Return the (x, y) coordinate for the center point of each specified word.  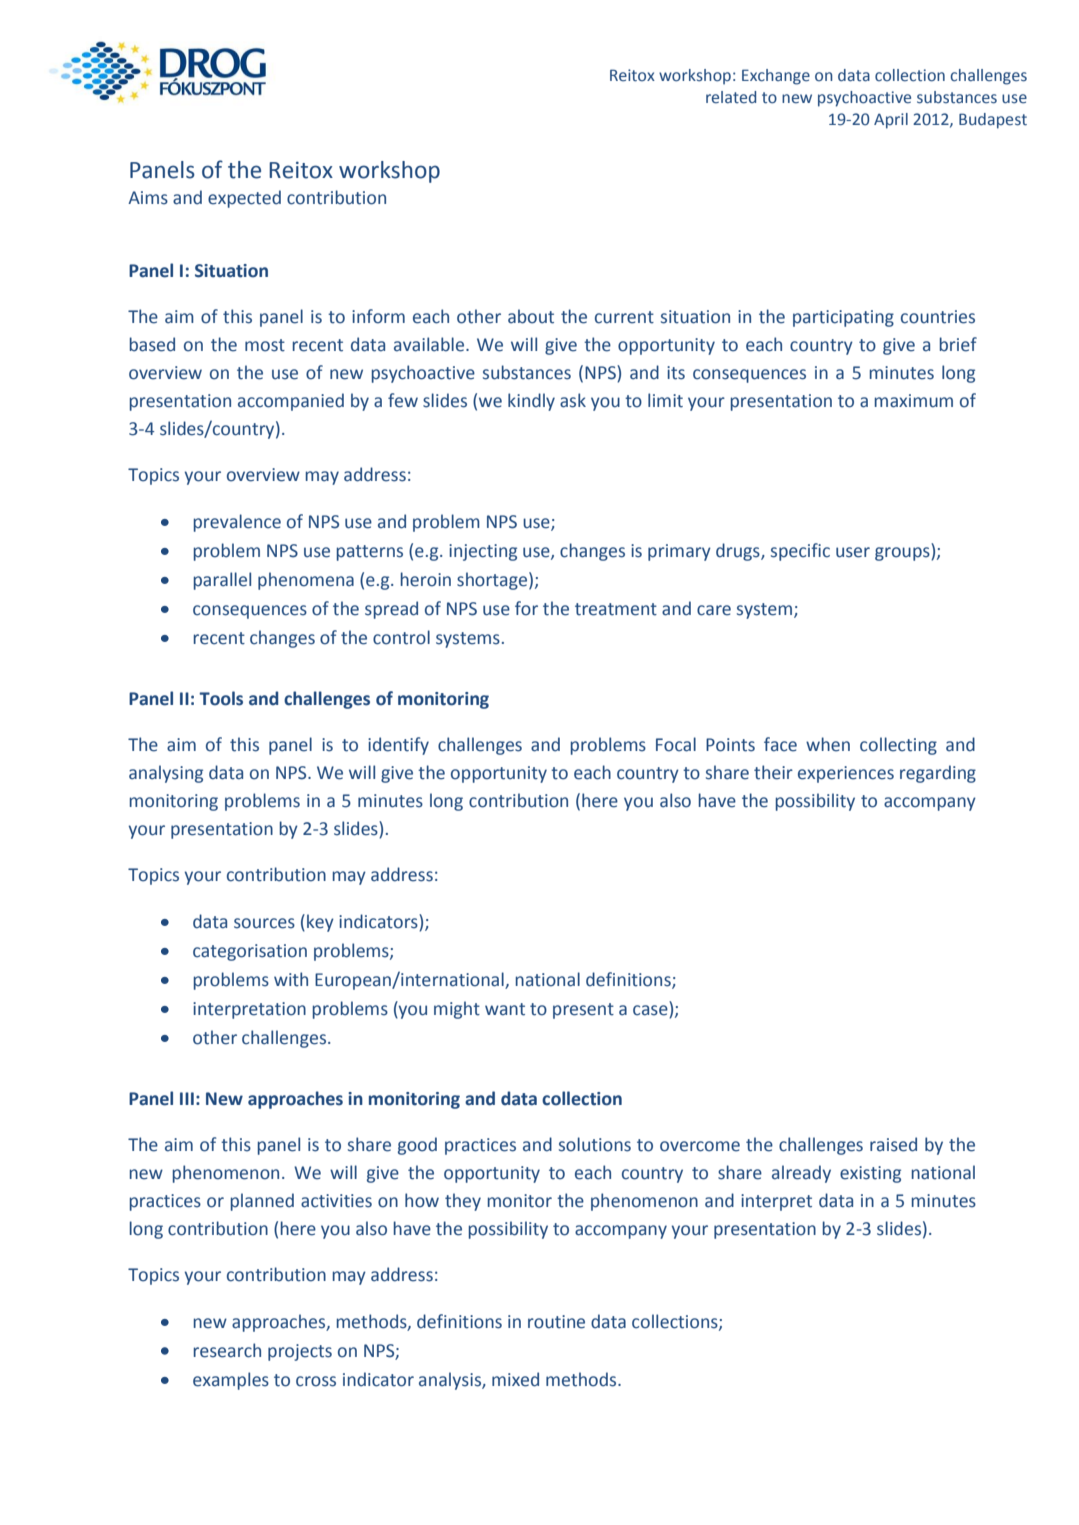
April (891, 121)
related (731, 97)
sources (264, 923)
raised (893, 1144)
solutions (595, 1144)
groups (903, 554)
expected (244, 199)
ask (573, 400)
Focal (676, 744)
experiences (846, 774)
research (227, 1350)
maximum (914, 401)
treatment (616, 609)
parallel (222, 581)
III (187, 1098)
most (265, 345)
